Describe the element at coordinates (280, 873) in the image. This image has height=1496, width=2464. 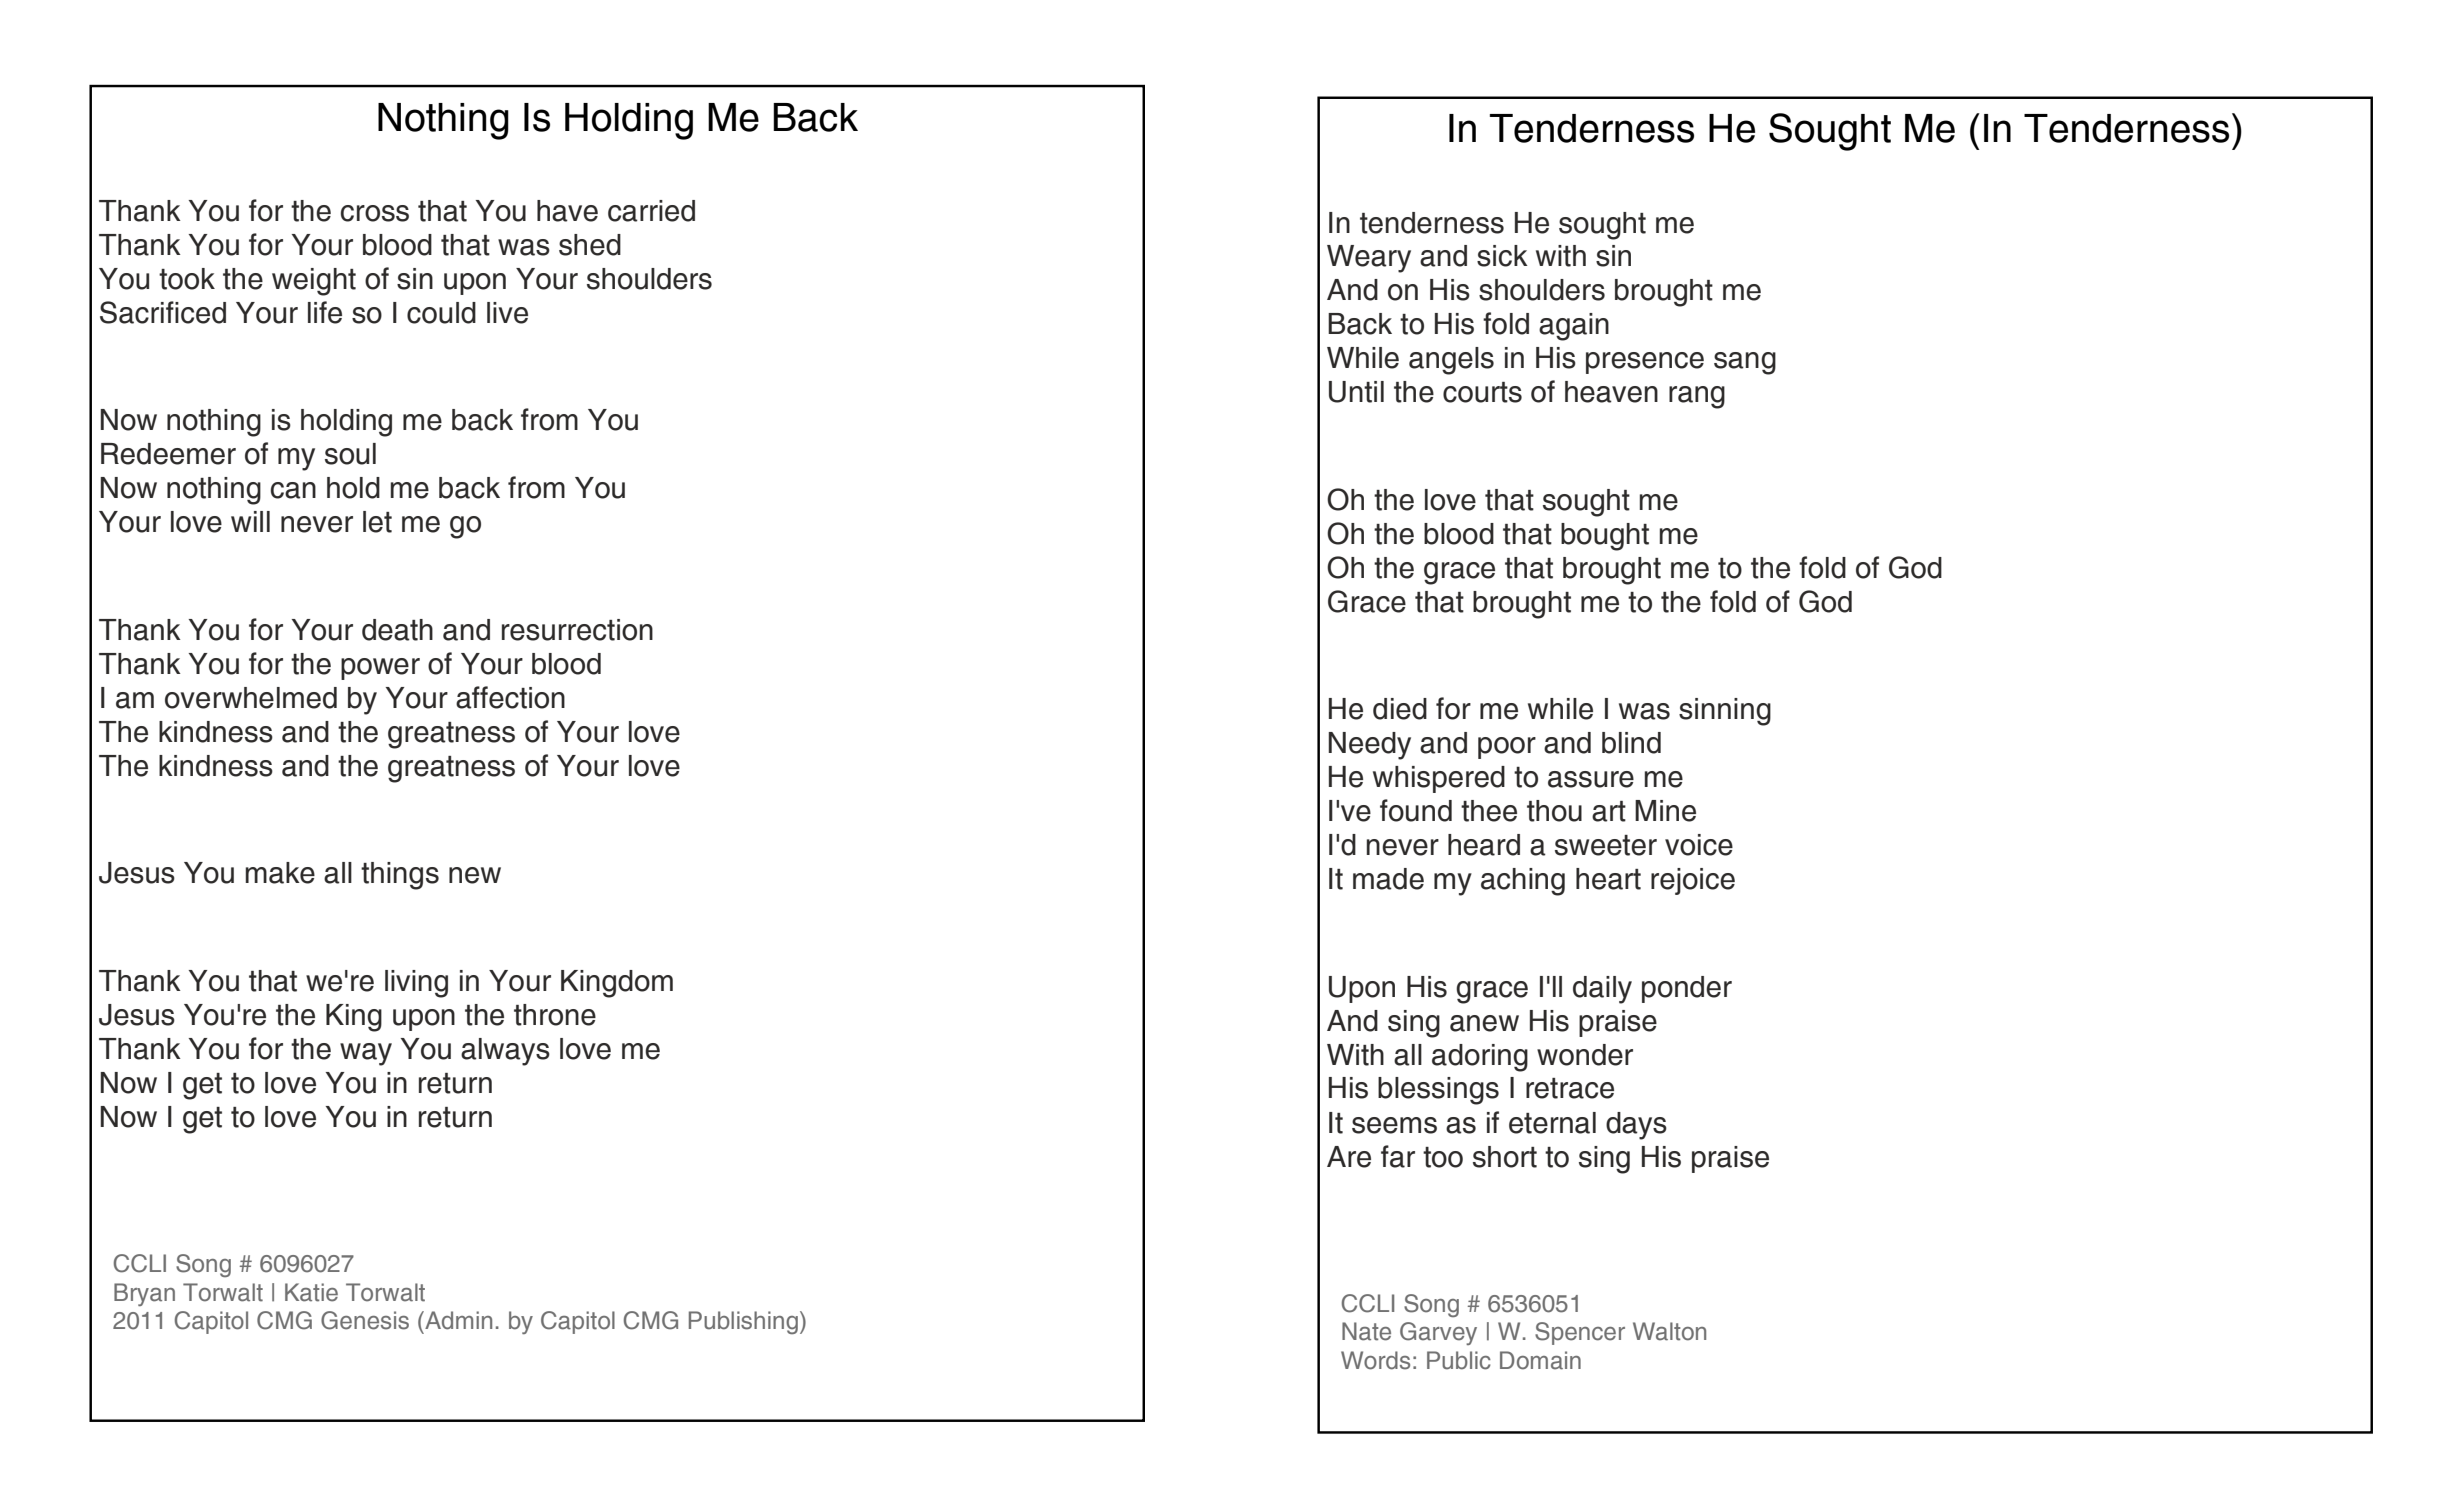
I see `make` at that location.
